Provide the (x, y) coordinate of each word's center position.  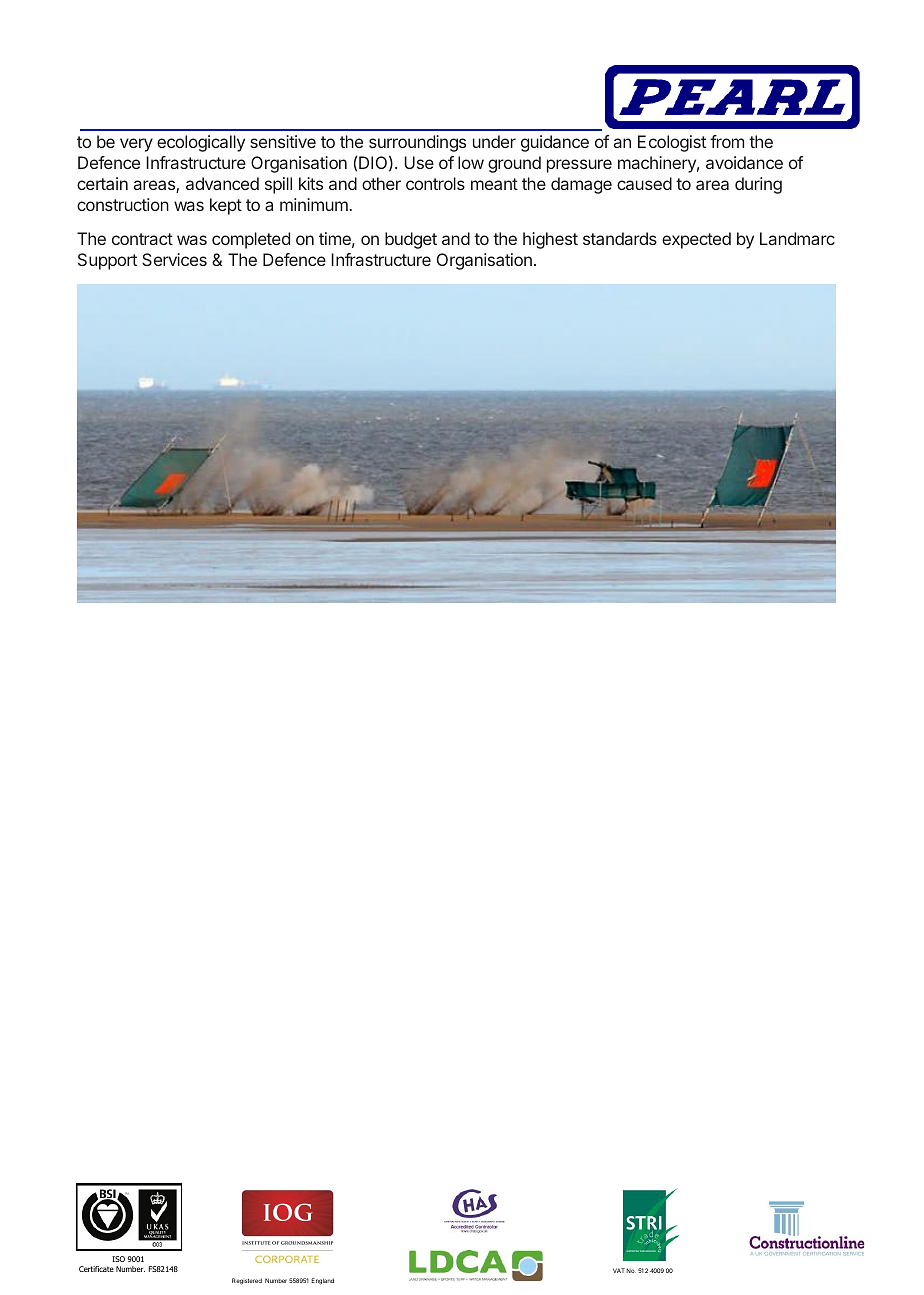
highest (550, 240)
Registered (247, 1281)
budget (411, 240)
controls (435, 183)
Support (107, 261)
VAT (619, 1270)
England (322, 1281)
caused (644, 183)
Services (174, 259)
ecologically (201, 143)
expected (696, 240)
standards (620, 238)
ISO (118, 1259)
